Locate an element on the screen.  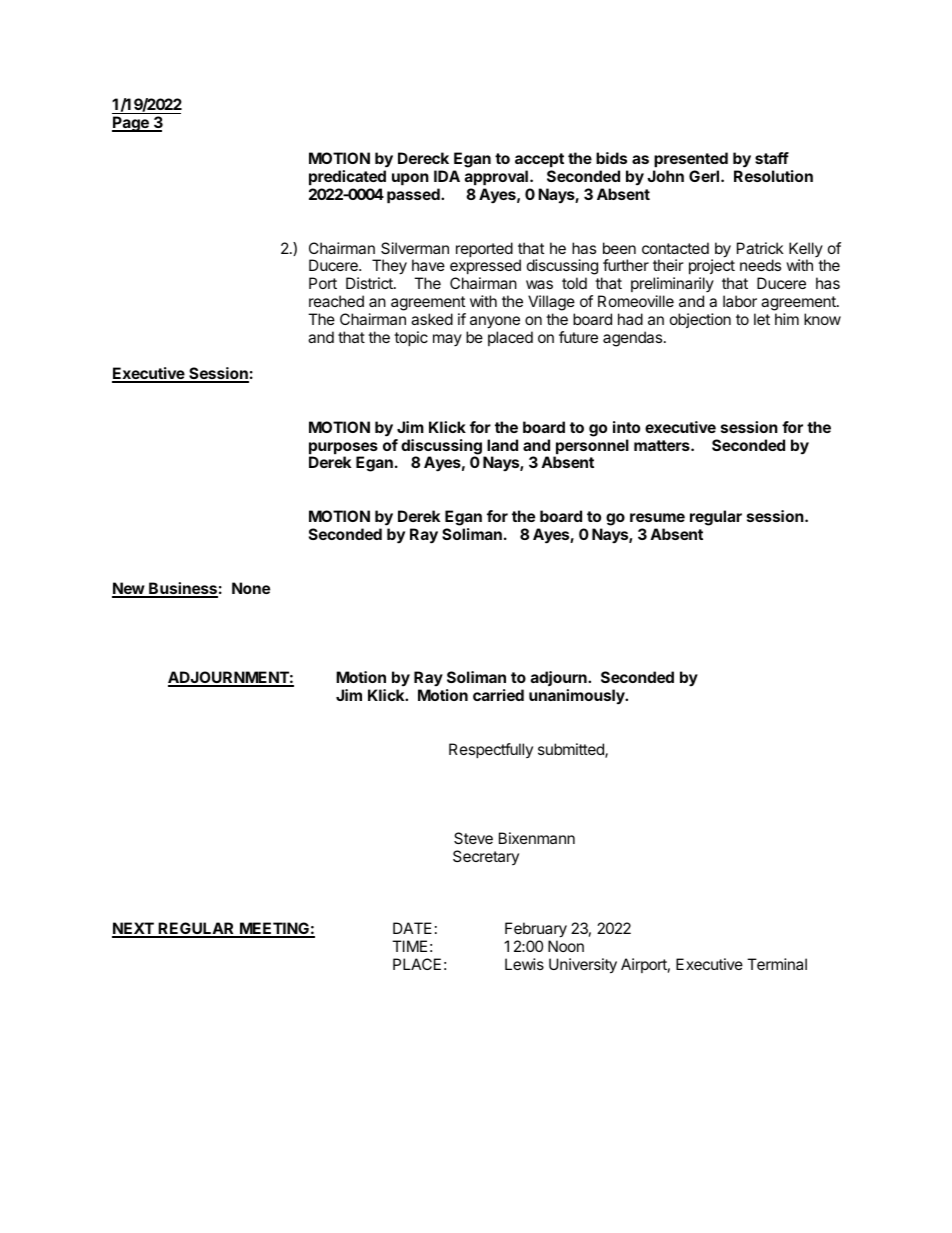
Page is located at coordinates (131, 124).
